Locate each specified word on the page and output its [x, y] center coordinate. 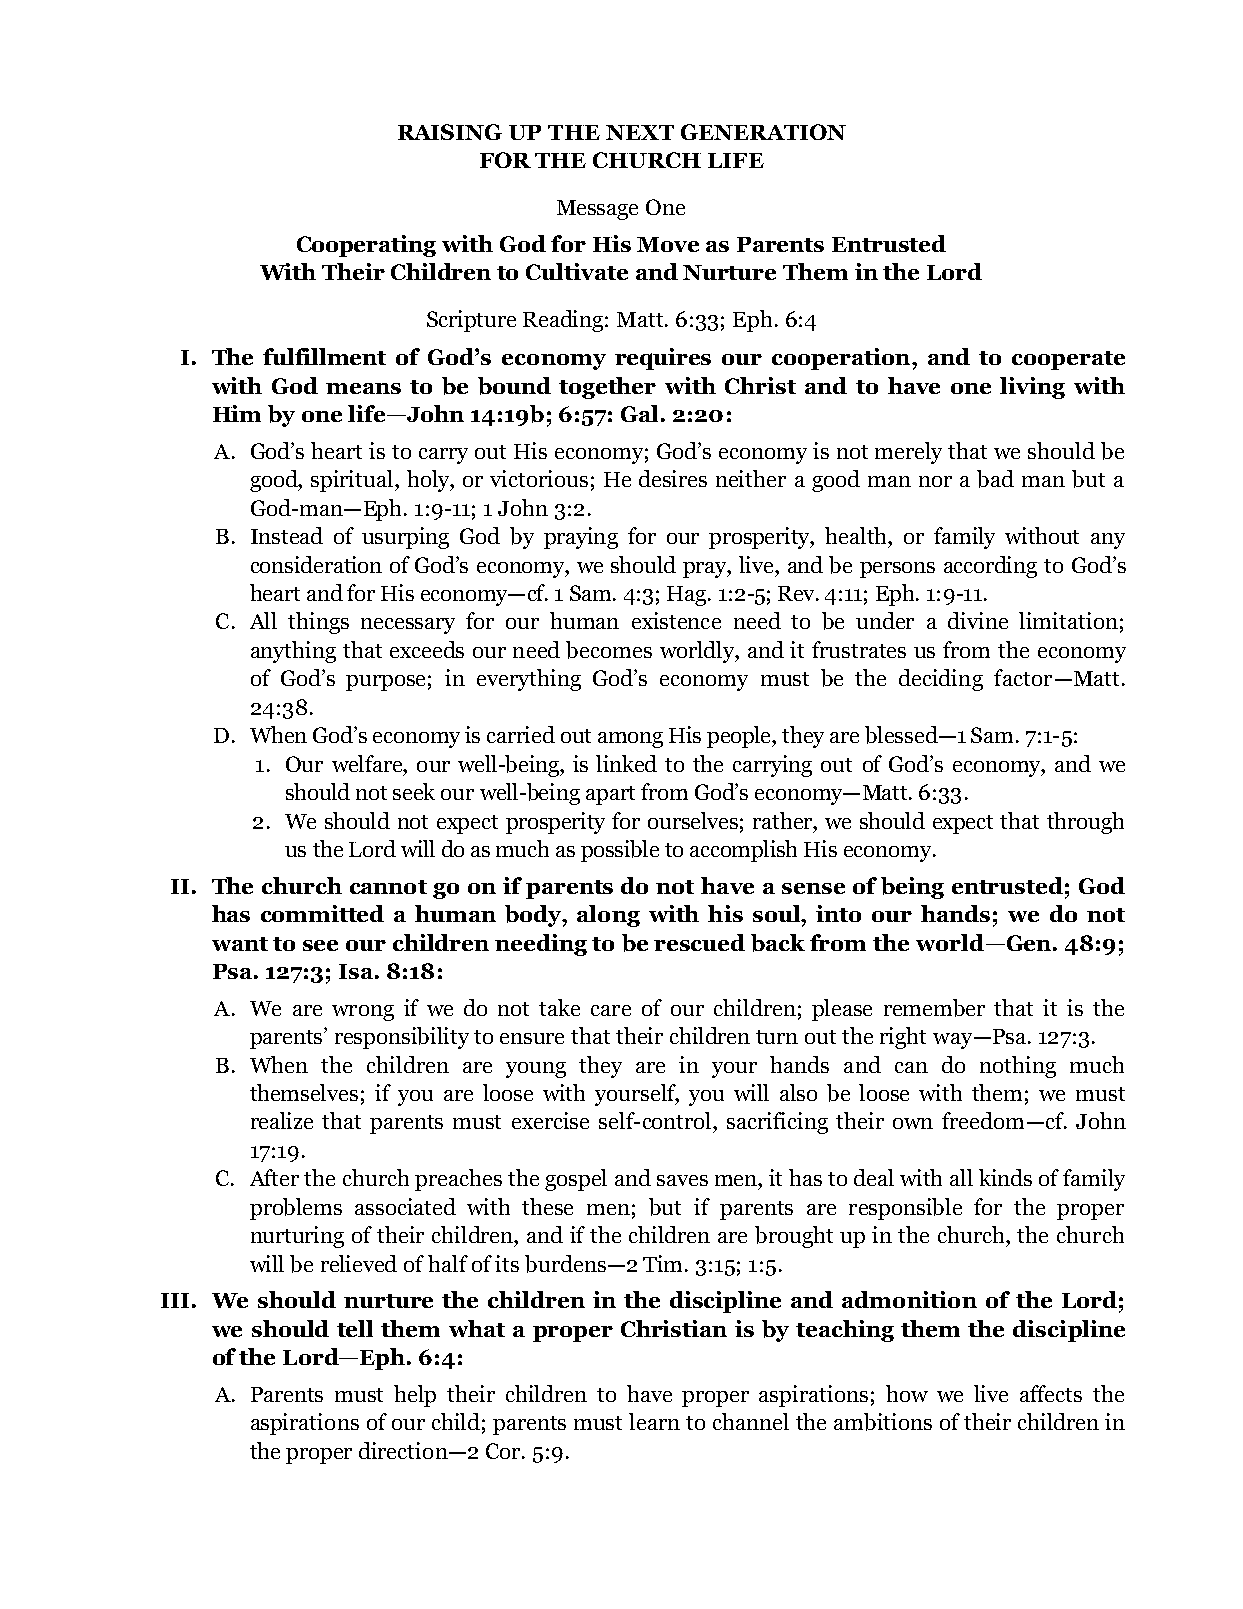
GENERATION [763, 132]
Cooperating [366, 246]
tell [355, 1328]
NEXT [640, 132]
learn [654, 1421]
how [907, 1393]
